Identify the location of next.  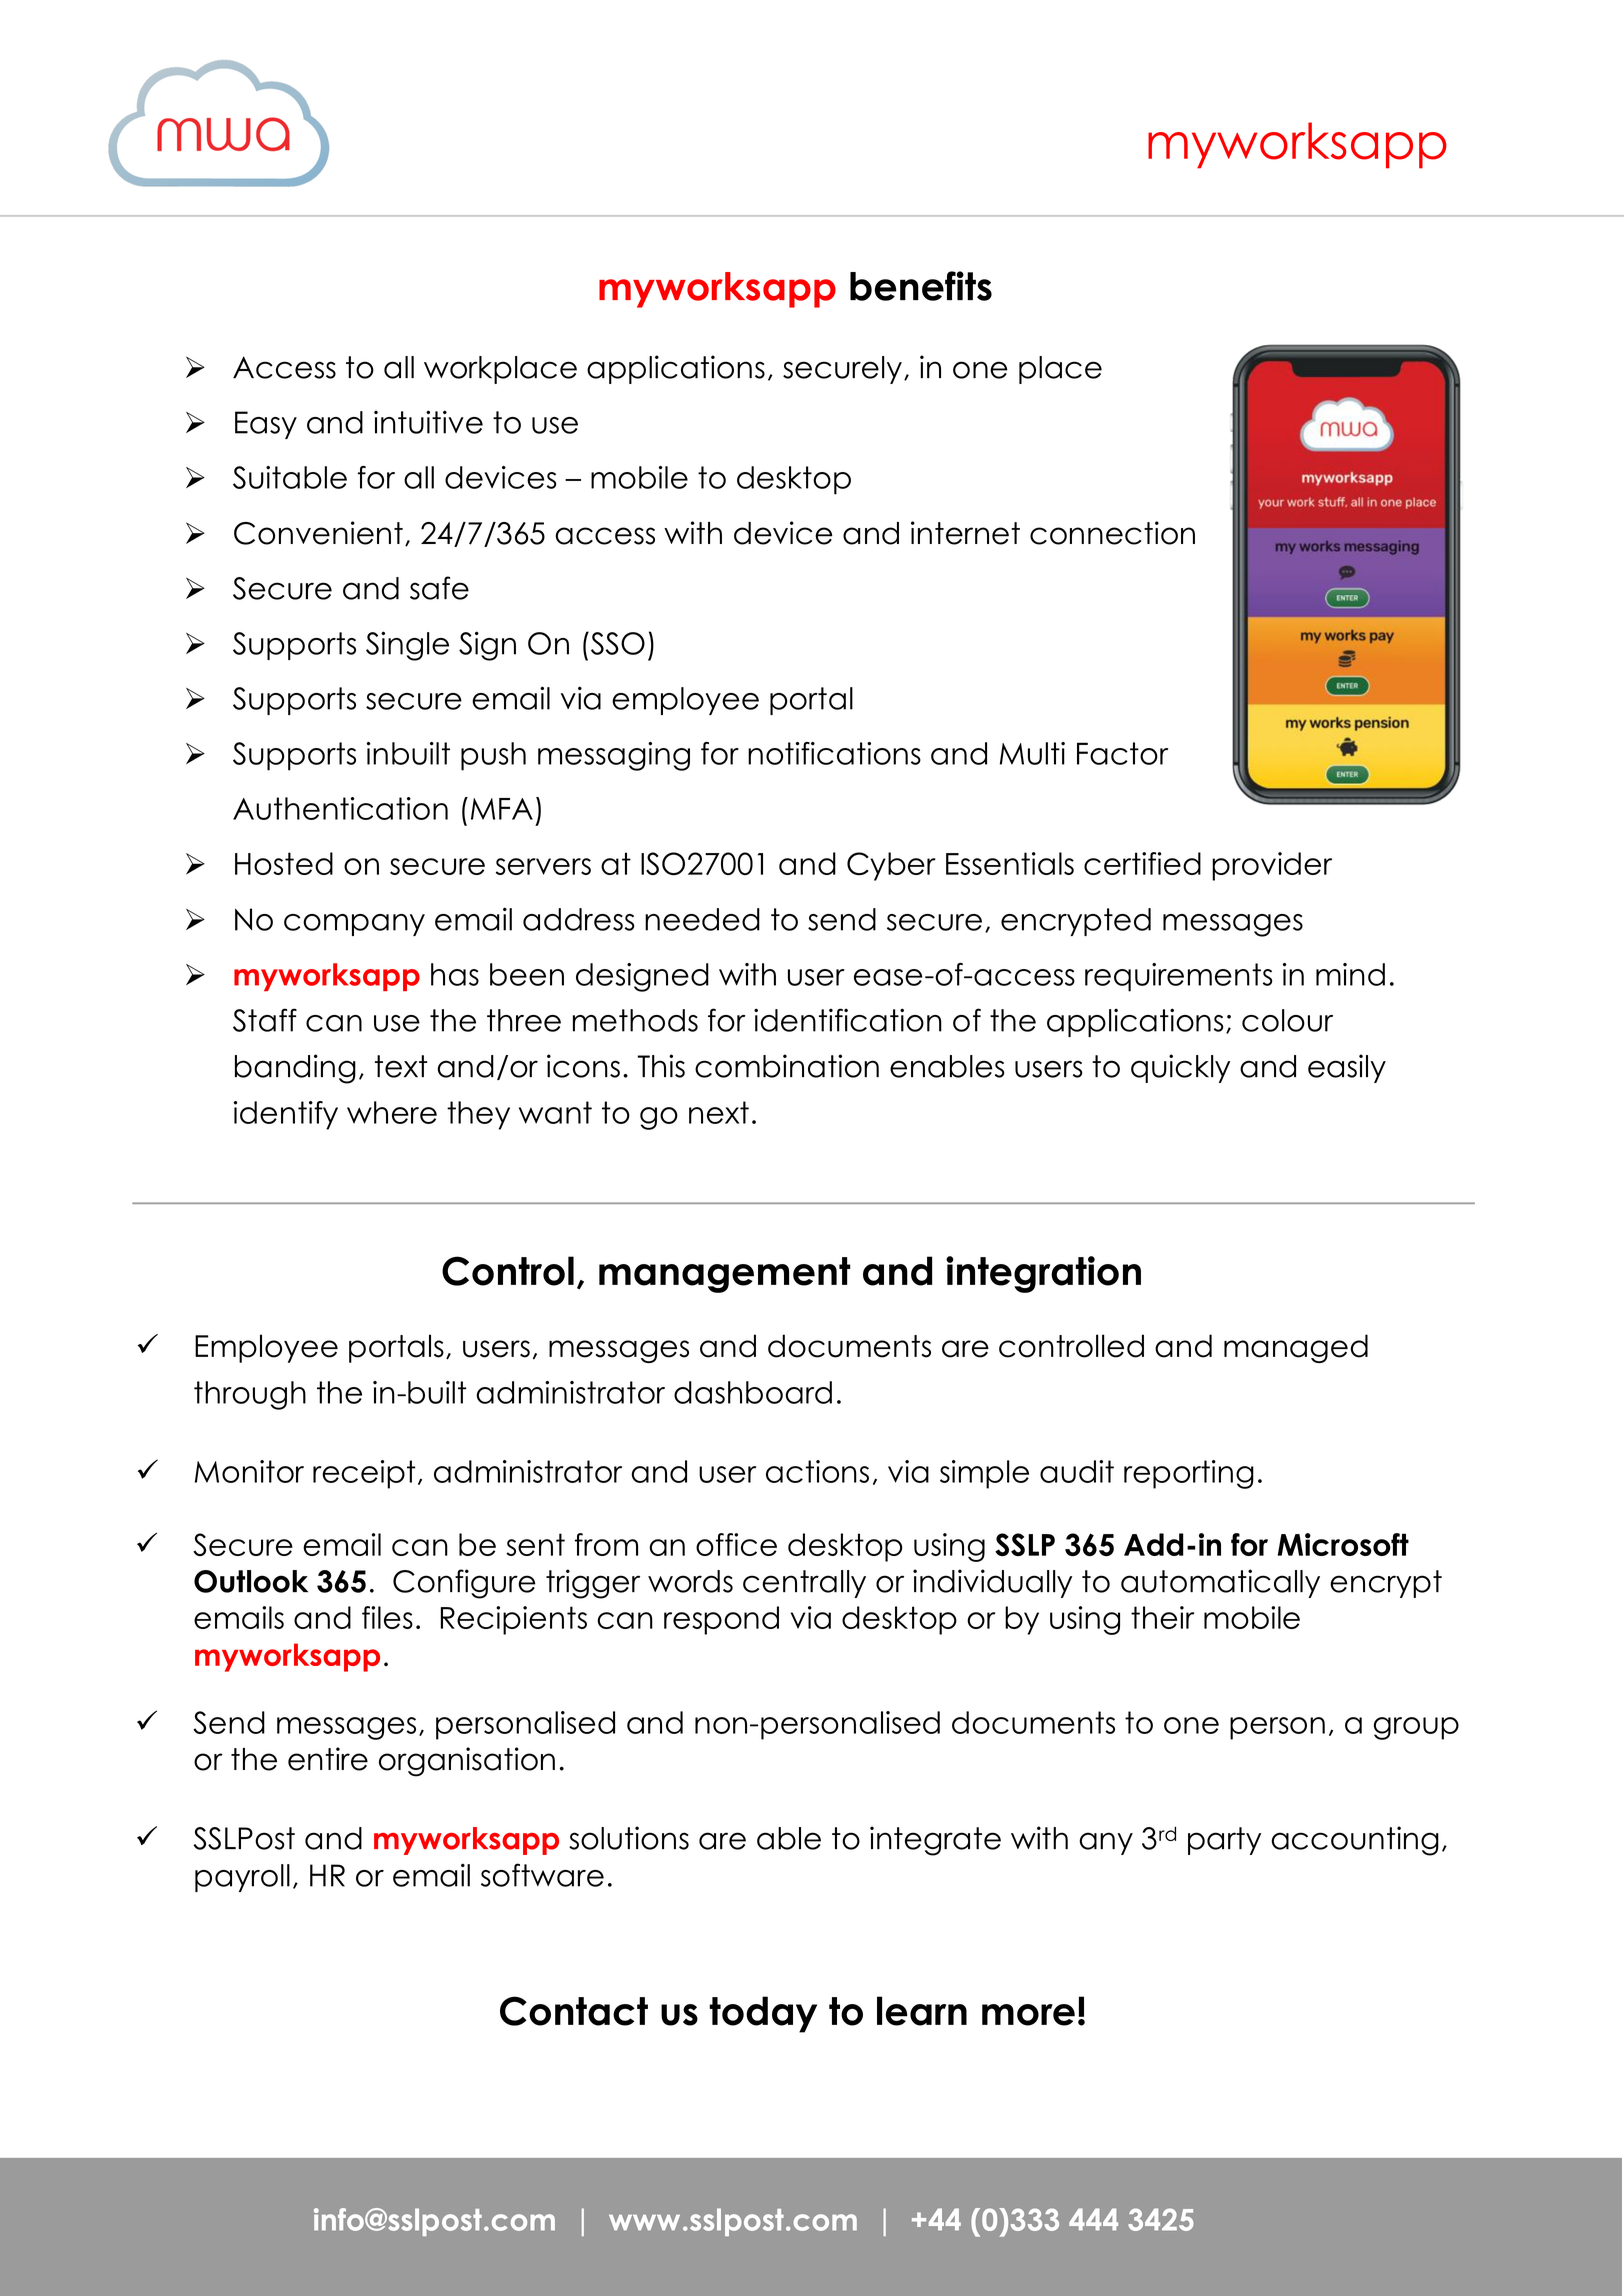
(719, 1112).
